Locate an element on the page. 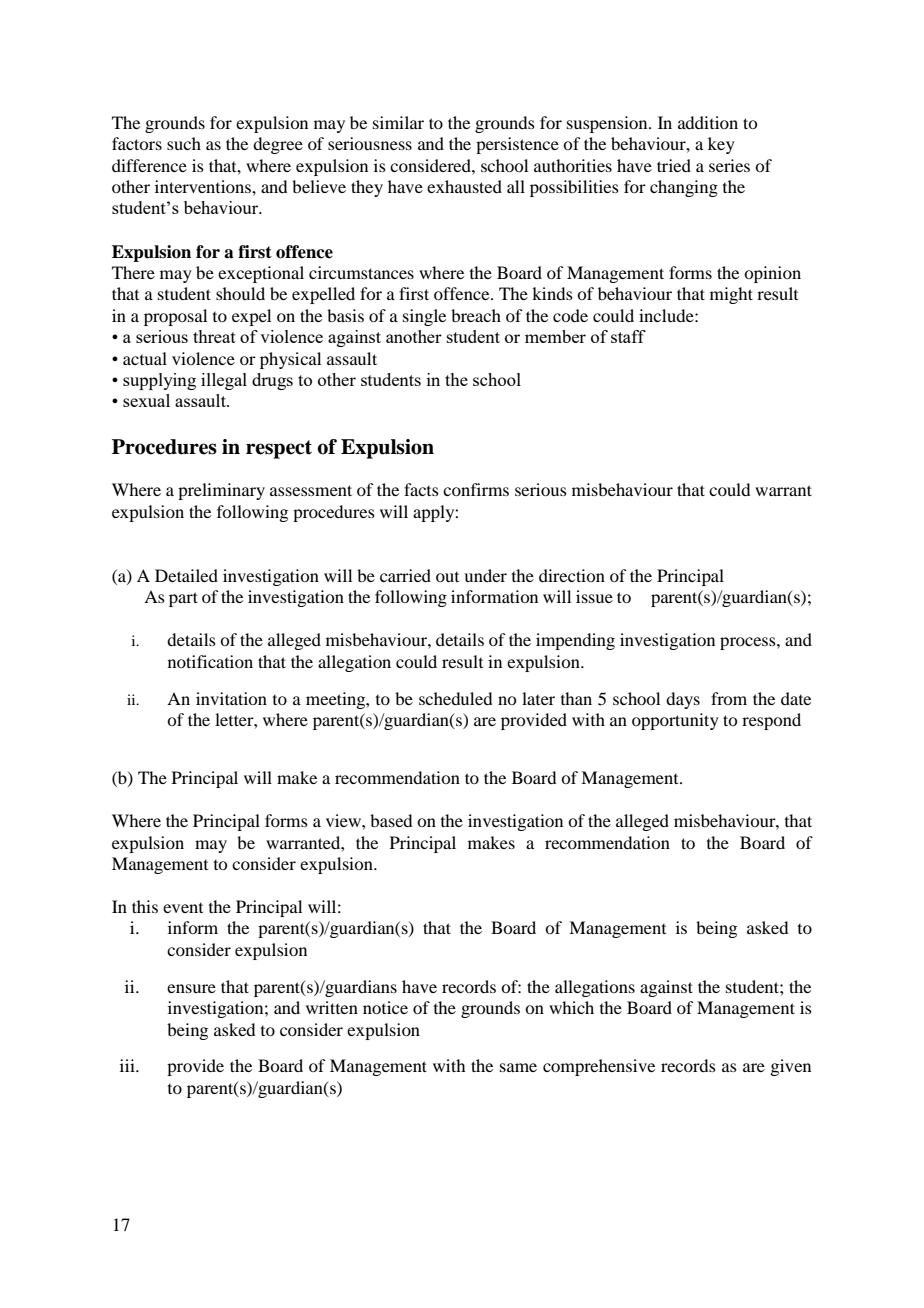 The height and width of the document is (1308, 924). event is located at coordinates (183, 908).
